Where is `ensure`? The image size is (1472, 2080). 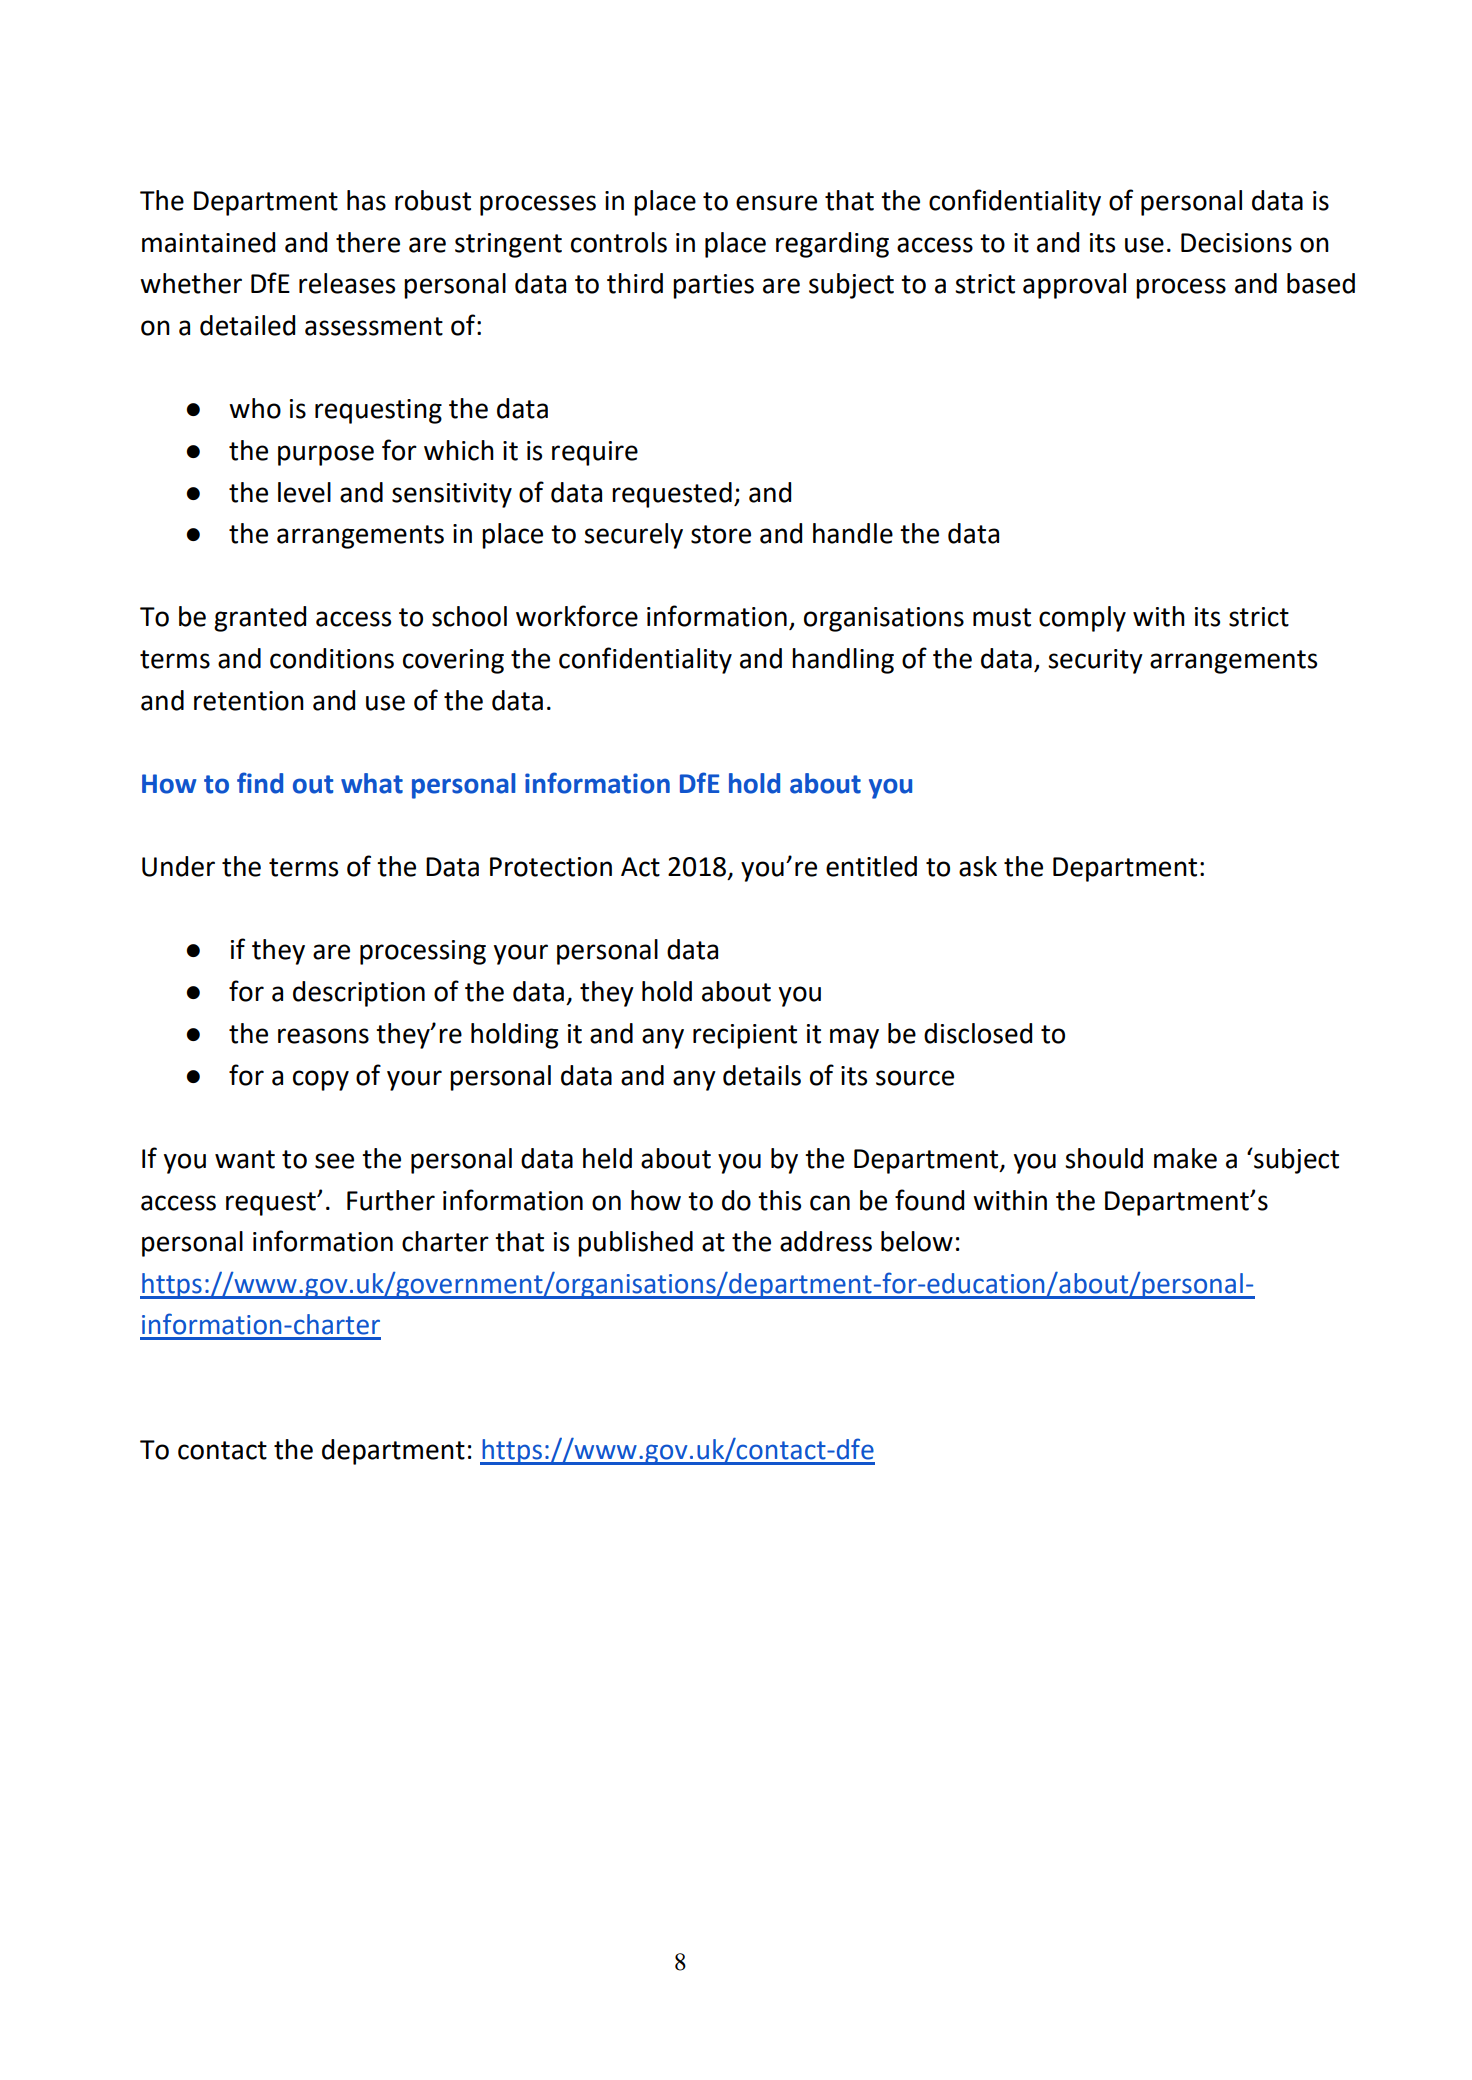
ensure is located at coordinates (776, 203).
